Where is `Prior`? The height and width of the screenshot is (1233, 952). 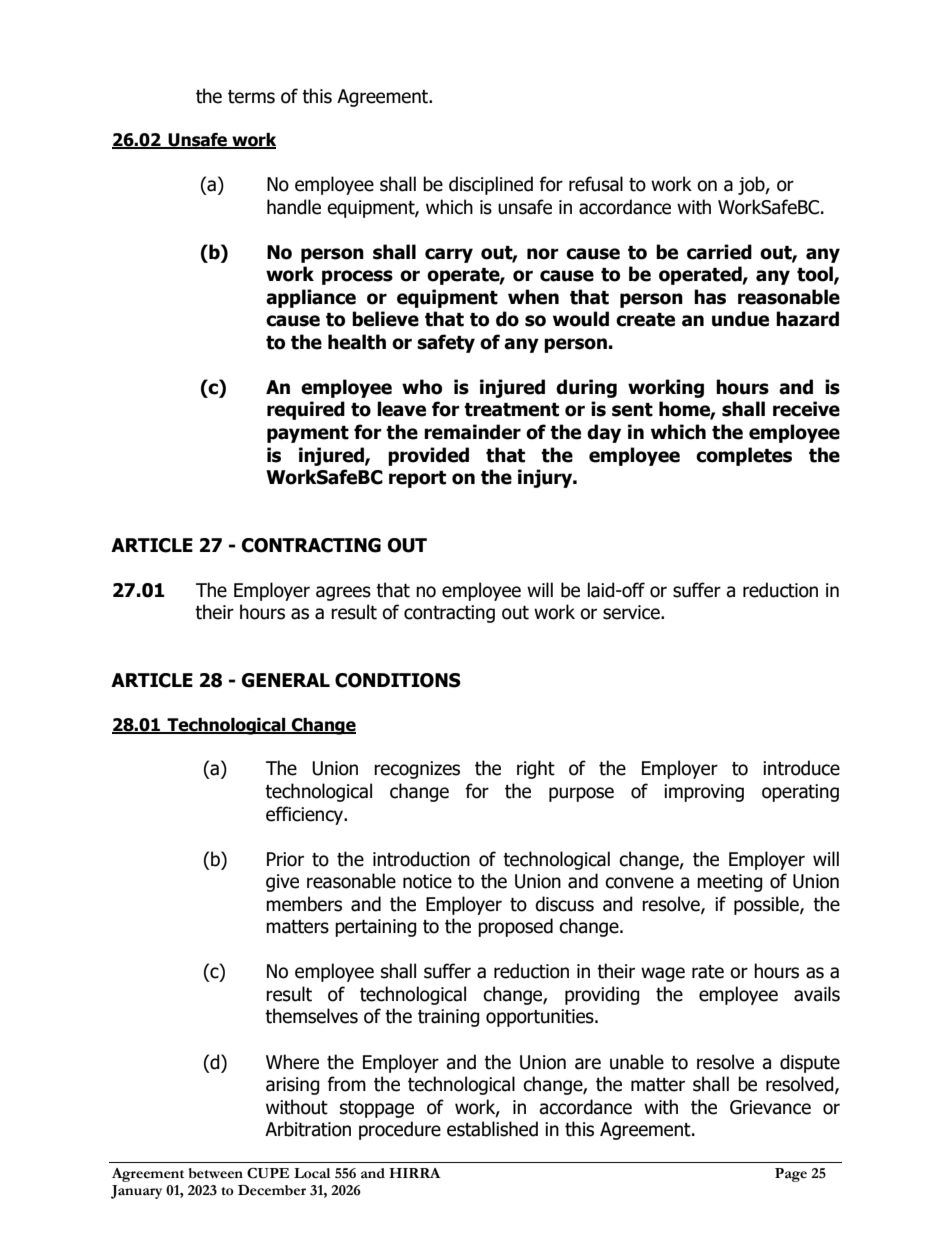
Prior is located at coordinates (285, 859).
